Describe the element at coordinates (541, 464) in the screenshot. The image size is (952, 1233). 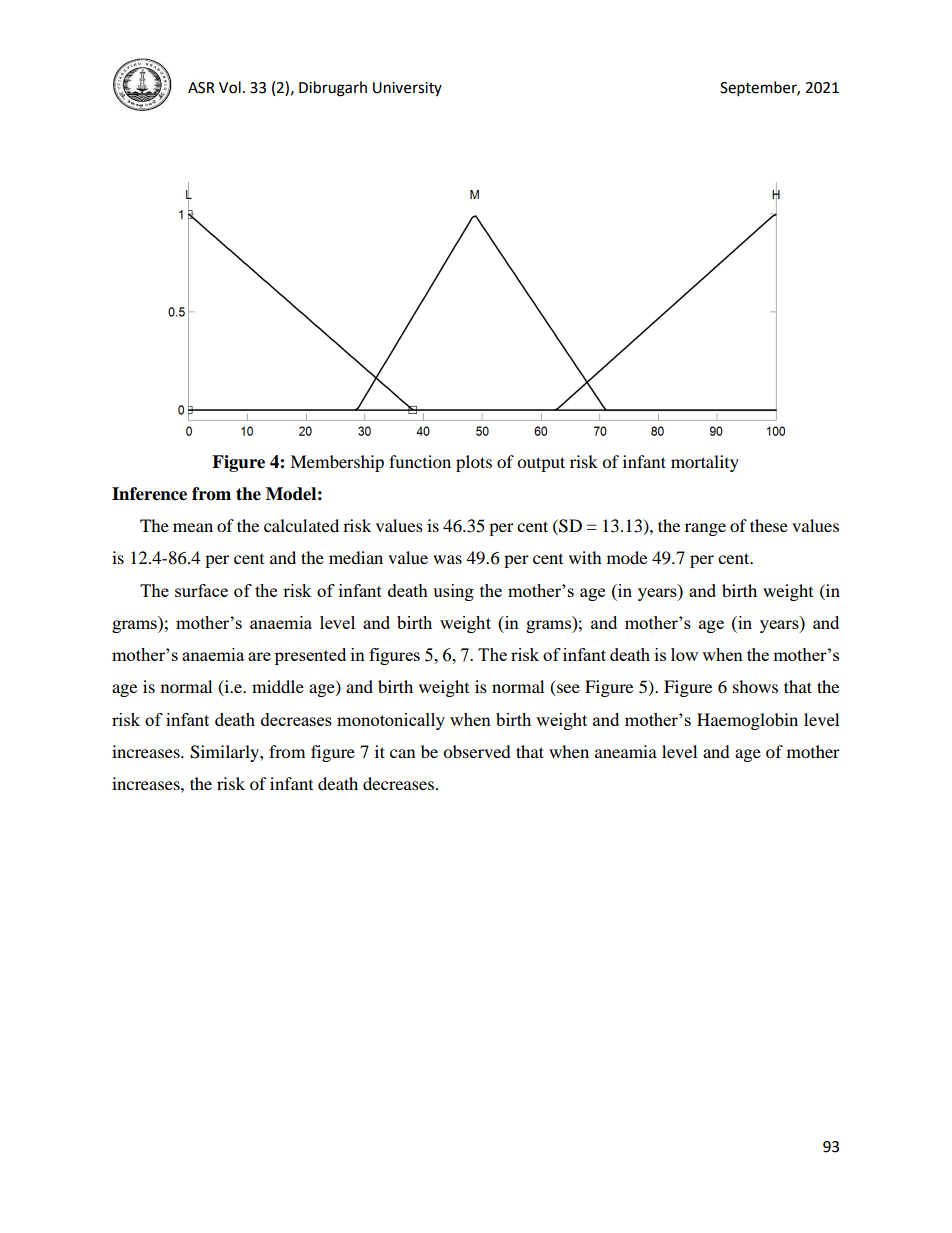
I see `output` at that location.
